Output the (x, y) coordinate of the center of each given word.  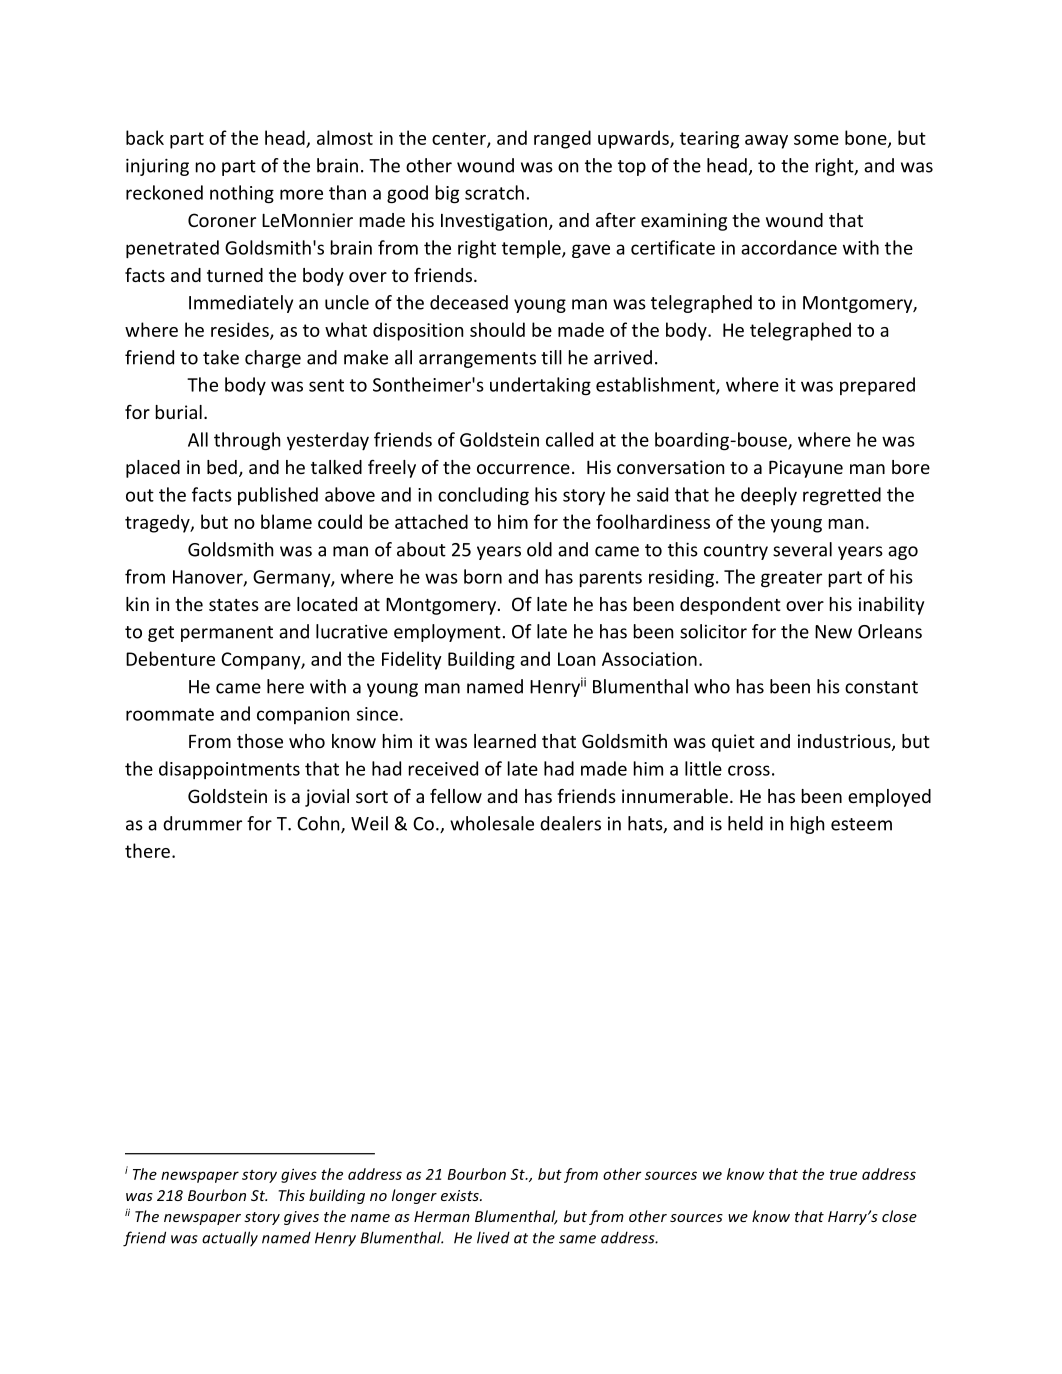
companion (303, 715)
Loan (576, 659)
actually (230, 1239)
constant (881, 687)
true (843, 1175)
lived (493, 1237)
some (816, 140)
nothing (242, 194)
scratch (494, 192)
